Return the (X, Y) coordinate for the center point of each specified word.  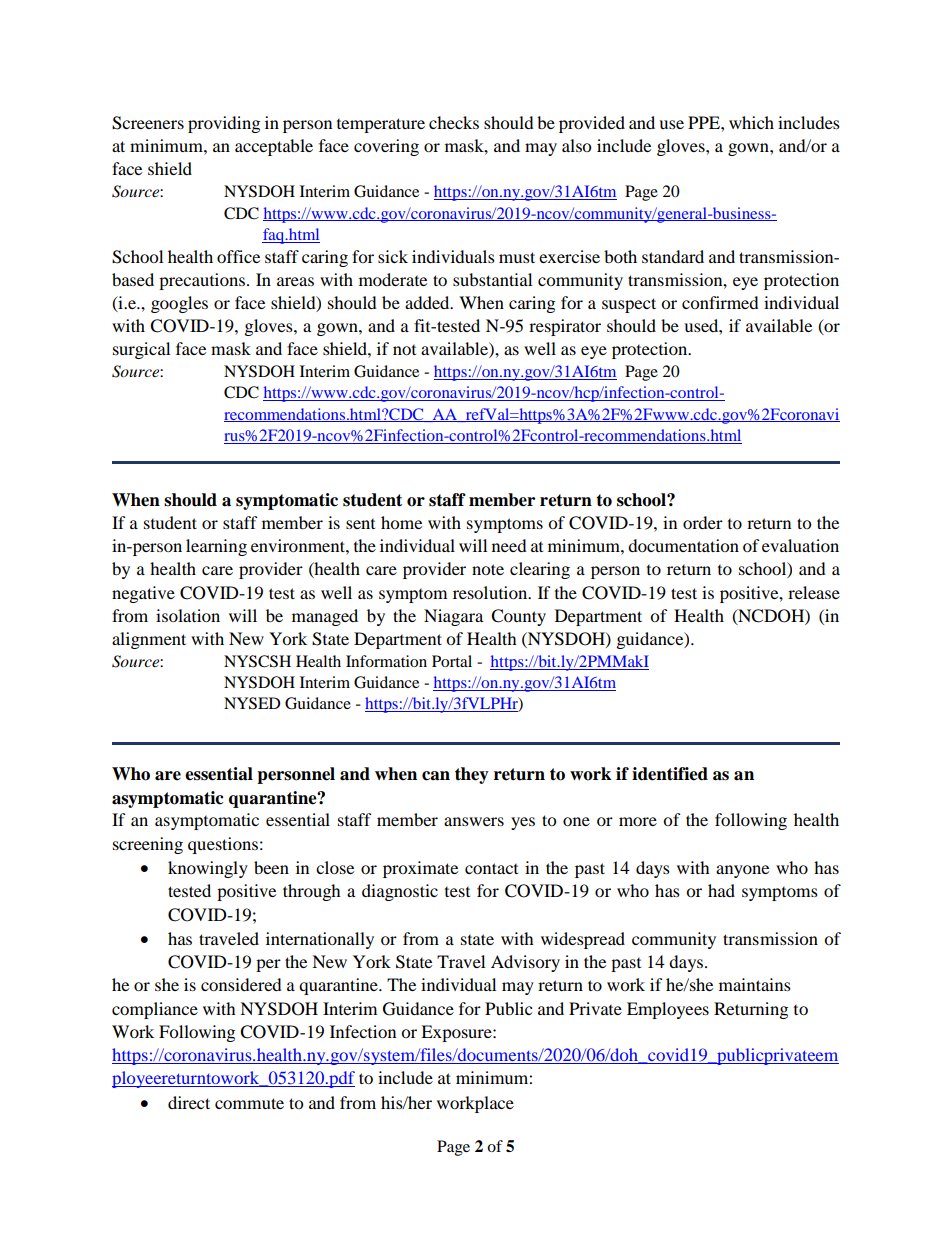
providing (224, 124)
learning (216, 547)
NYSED (252, 703)
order (703, 522)
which (751, 122)
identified (670, 774)
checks (454, 122)
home (401, 522)
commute (249, 1103)
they (472, 775)
